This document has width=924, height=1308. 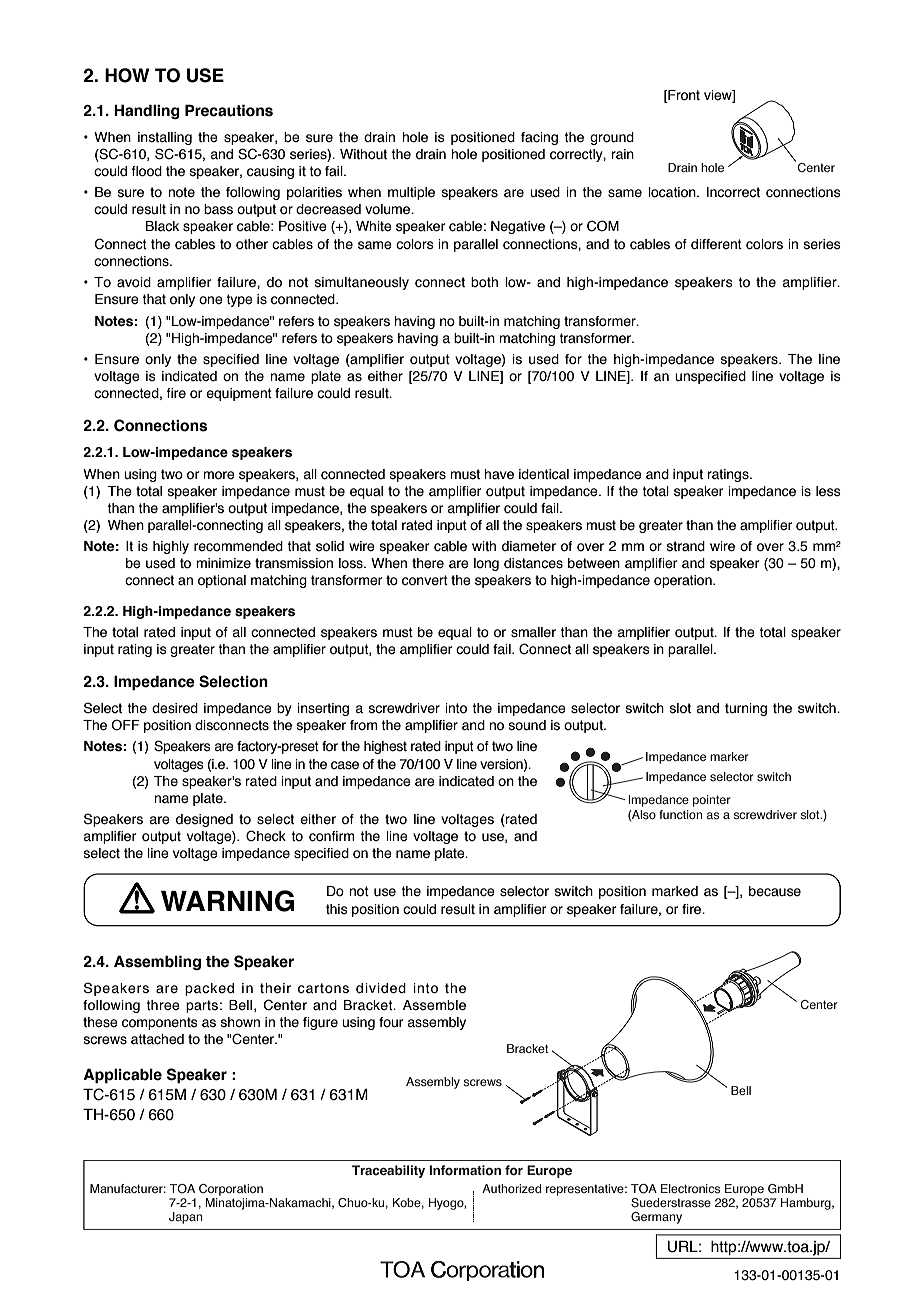 What do you see at coordinates (175, 708) in the document?
I see `desired` at bounding box center [175, 708].
